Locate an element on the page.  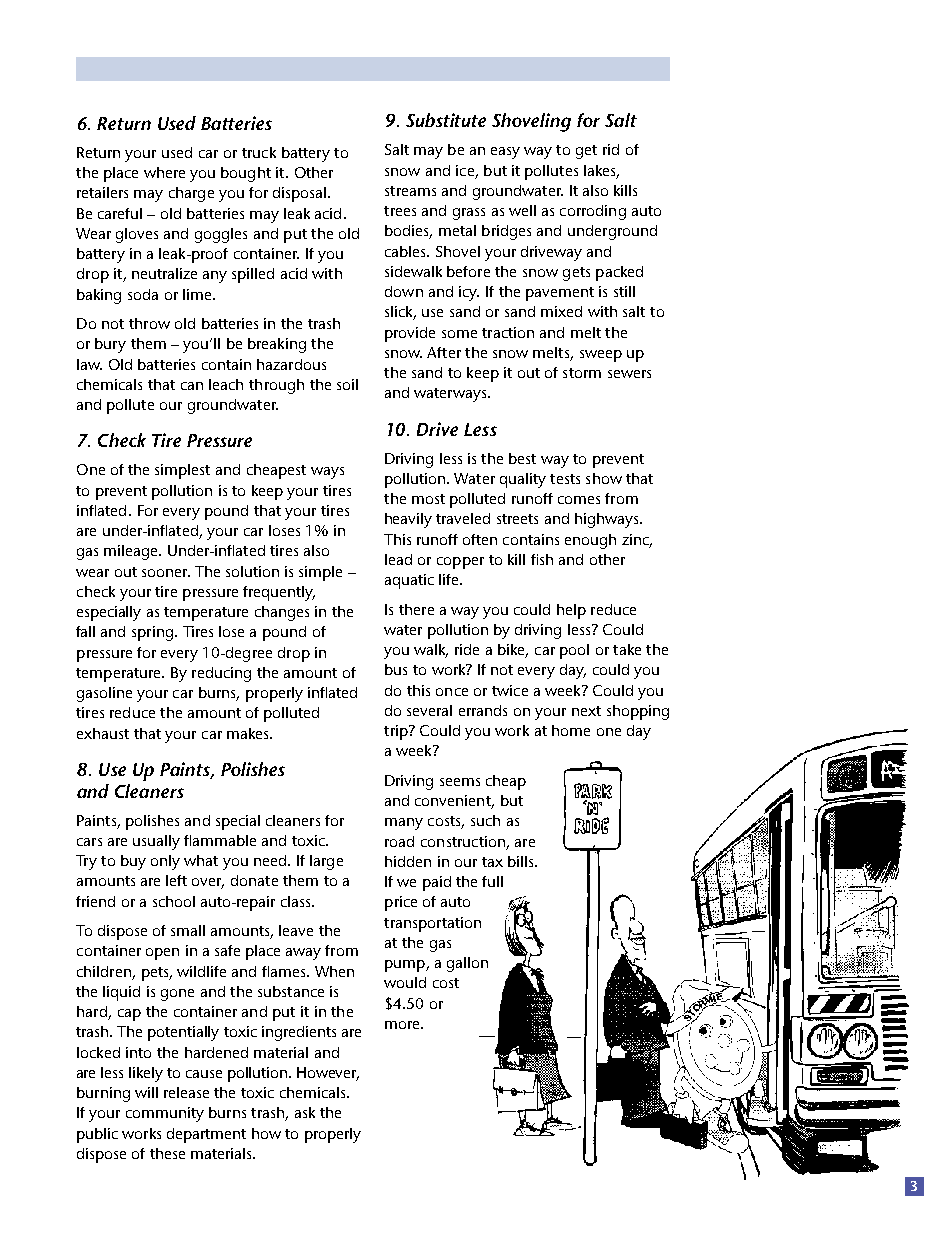
easy is located at coordinates (505, 153).
